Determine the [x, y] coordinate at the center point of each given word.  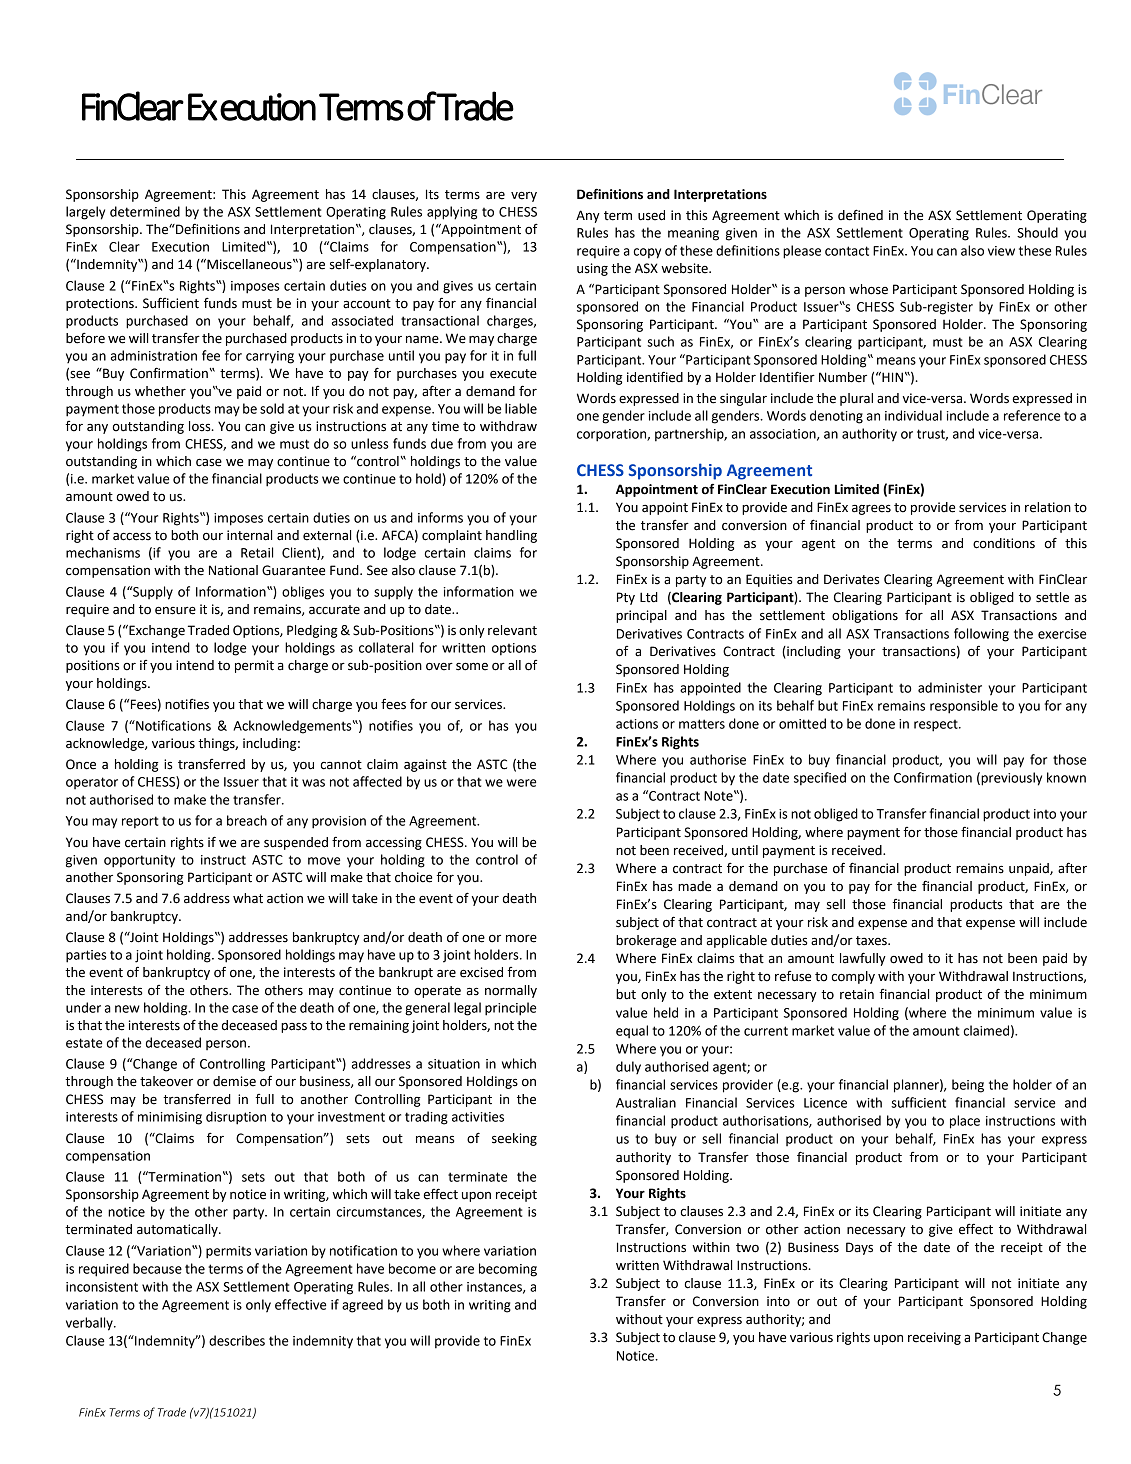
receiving [934, 1338]
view [1001, 251]
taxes [872, 941]
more [521, 939]
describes [237, 1340]
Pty [626, 598]
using [592, 269]
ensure [175, 611]
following [981, 635]
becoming [508, 1270]
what [248, 898]
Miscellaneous [249, 264]
